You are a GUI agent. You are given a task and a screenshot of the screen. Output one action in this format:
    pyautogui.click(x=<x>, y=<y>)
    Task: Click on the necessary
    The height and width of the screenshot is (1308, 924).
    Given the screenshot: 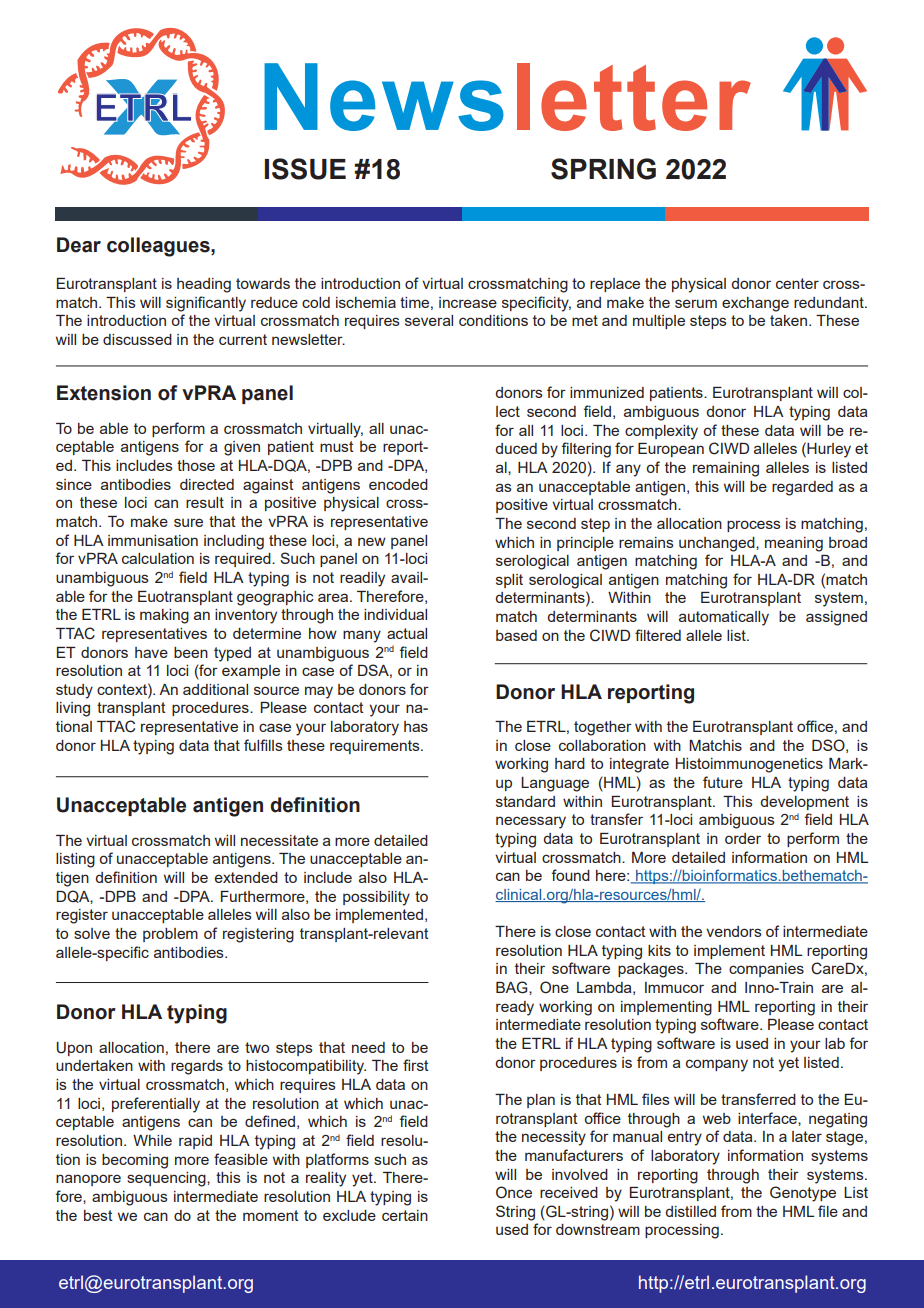 What is the action you would take?
    pyautogui.click(x=531, y=822)
